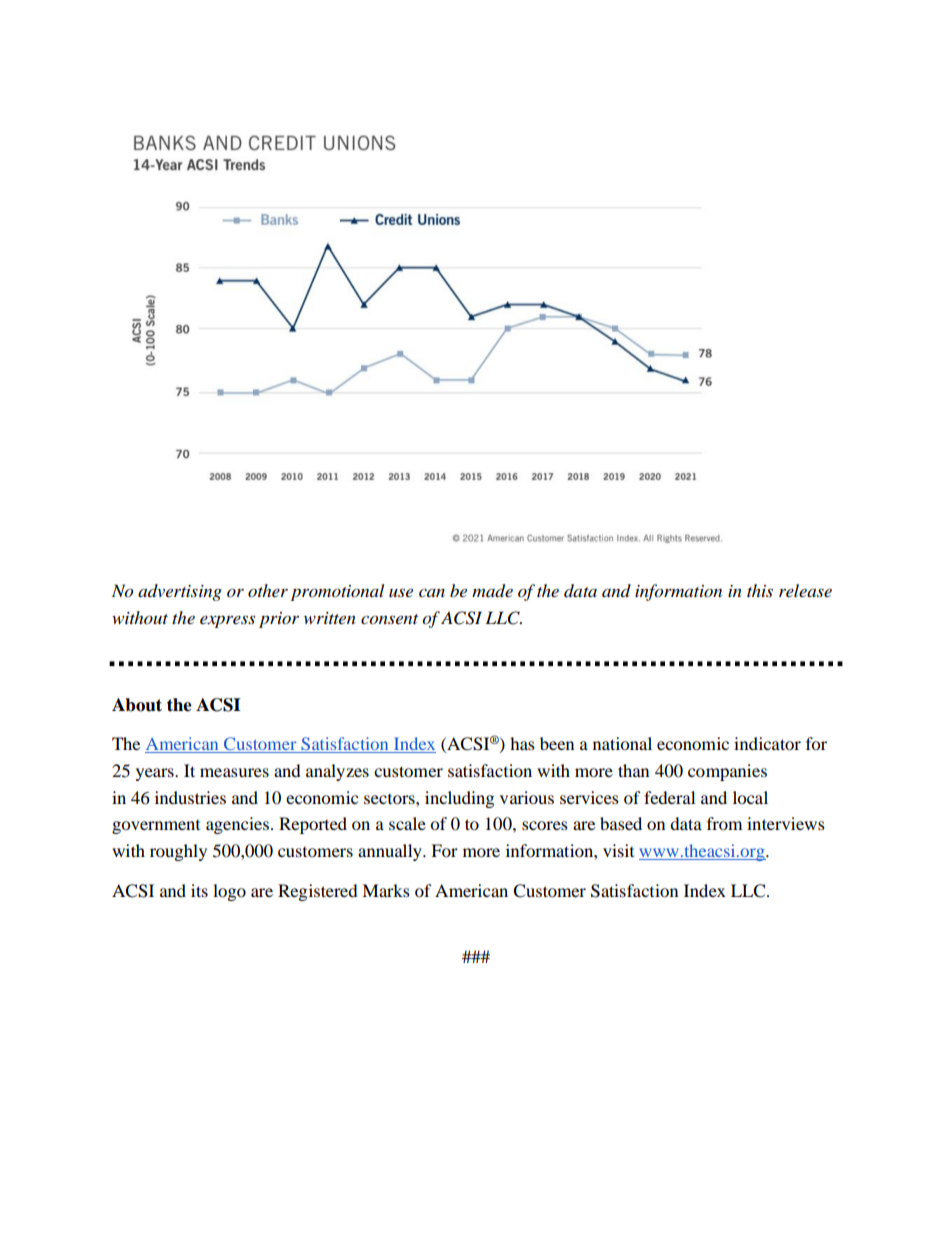 Image resolution: width=952 pixels, height=1233 pixels. I want to click on including, so click(459, 799).
